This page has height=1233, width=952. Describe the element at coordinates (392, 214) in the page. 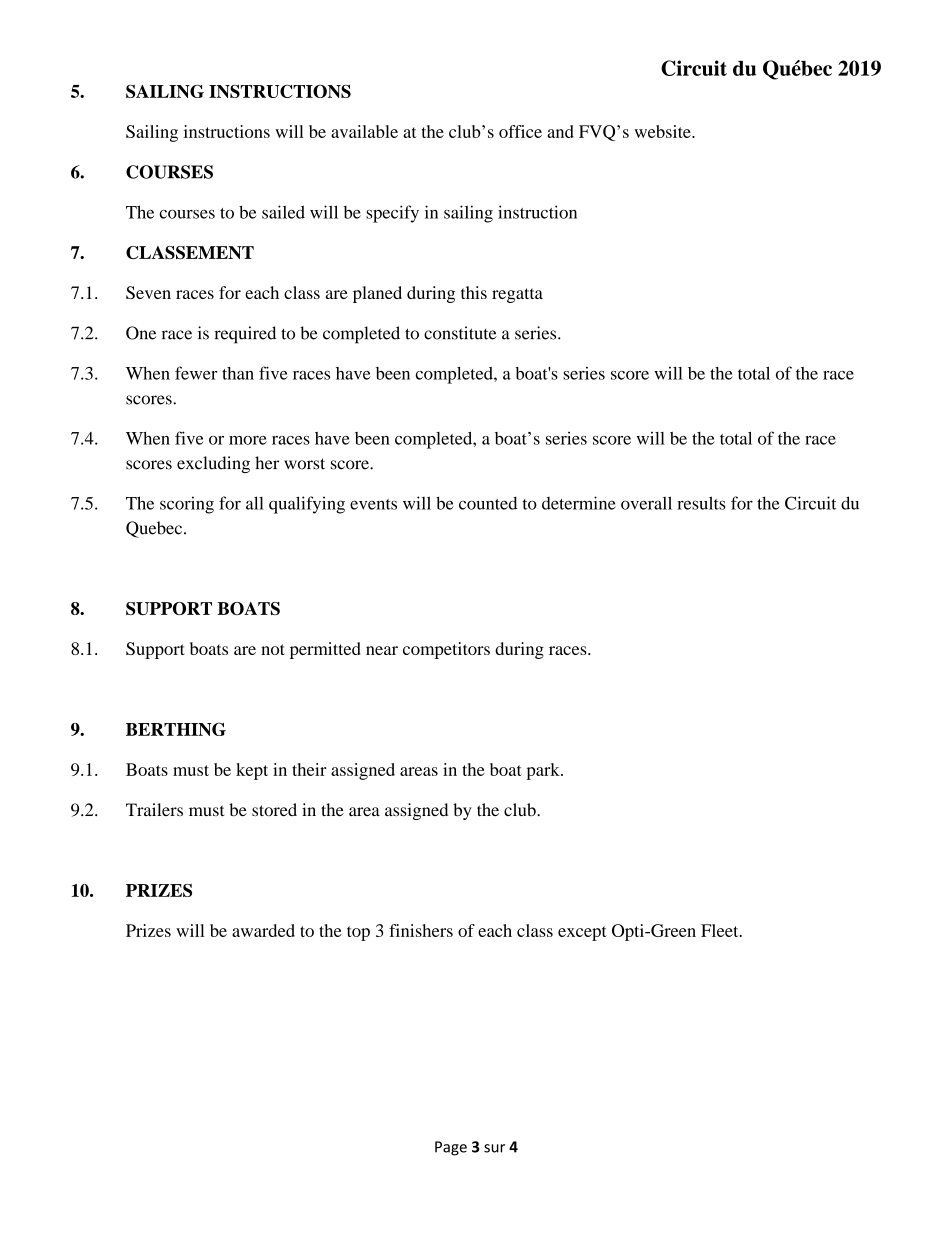

I see `specify` at that location.
